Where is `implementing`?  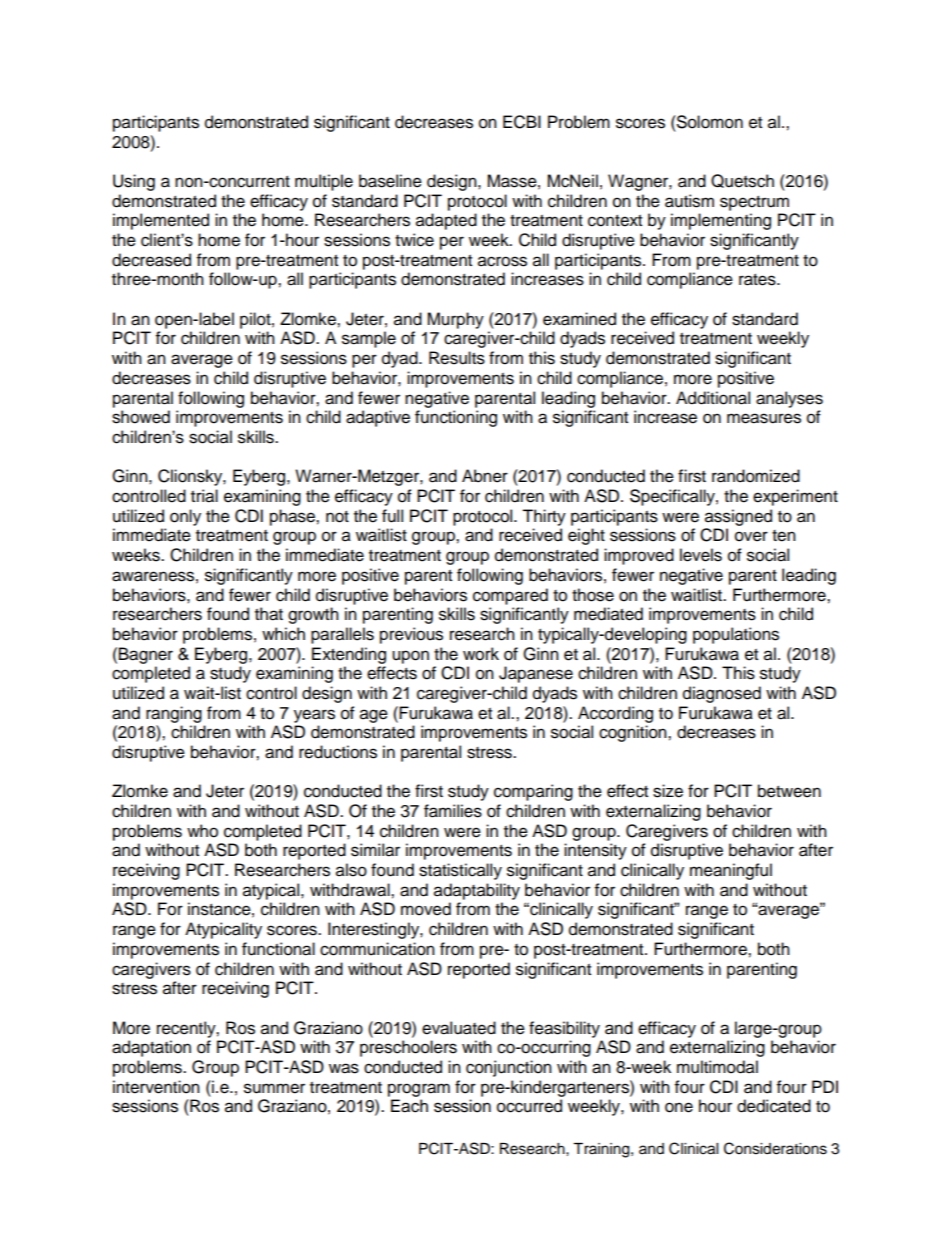
implementing is located at coordinates (721, 221).
